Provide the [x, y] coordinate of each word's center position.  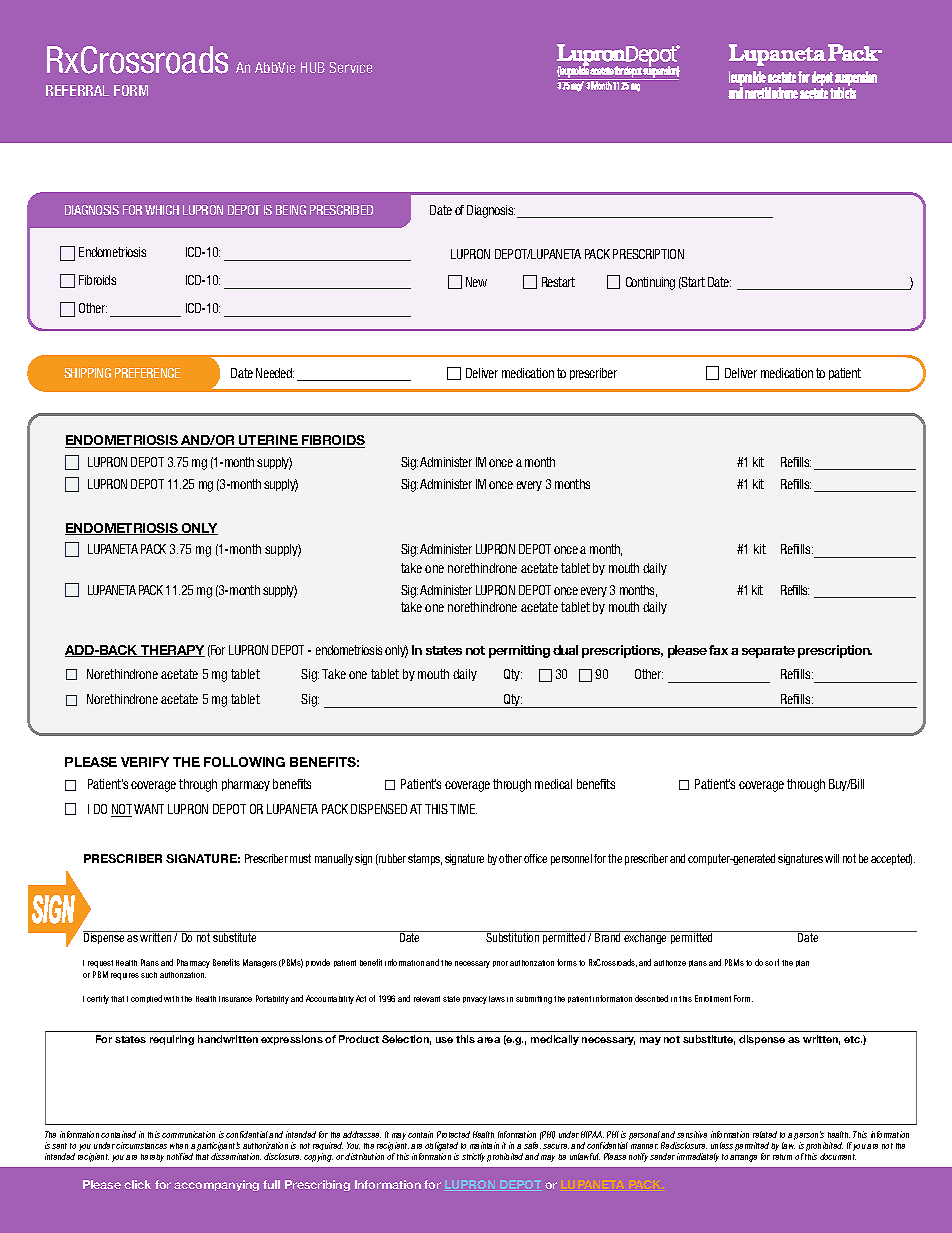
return [782, 1157]
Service [351, 67]
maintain [484, 1145]
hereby [152, 1158]
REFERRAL [77, 90]
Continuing [650, 283]
